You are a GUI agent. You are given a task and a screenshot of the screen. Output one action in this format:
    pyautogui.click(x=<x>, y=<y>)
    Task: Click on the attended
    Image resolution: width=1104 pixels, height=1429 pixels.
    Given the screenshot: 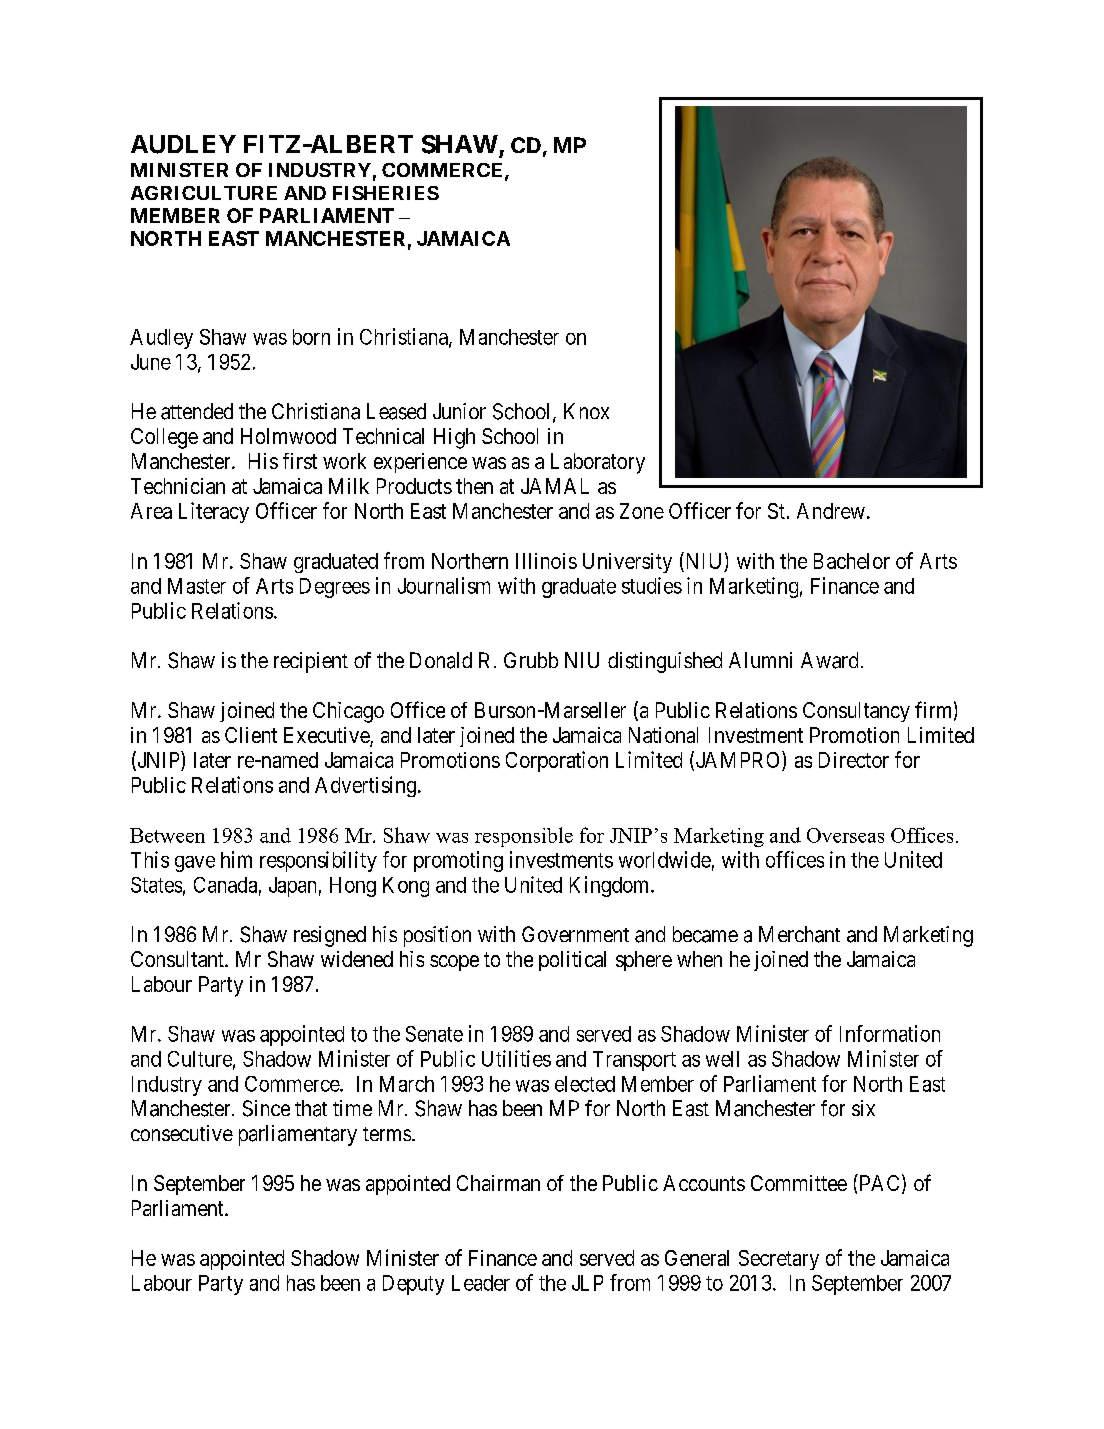 What is the action you would take?
    pyautogui.click(x=197, y=411)
